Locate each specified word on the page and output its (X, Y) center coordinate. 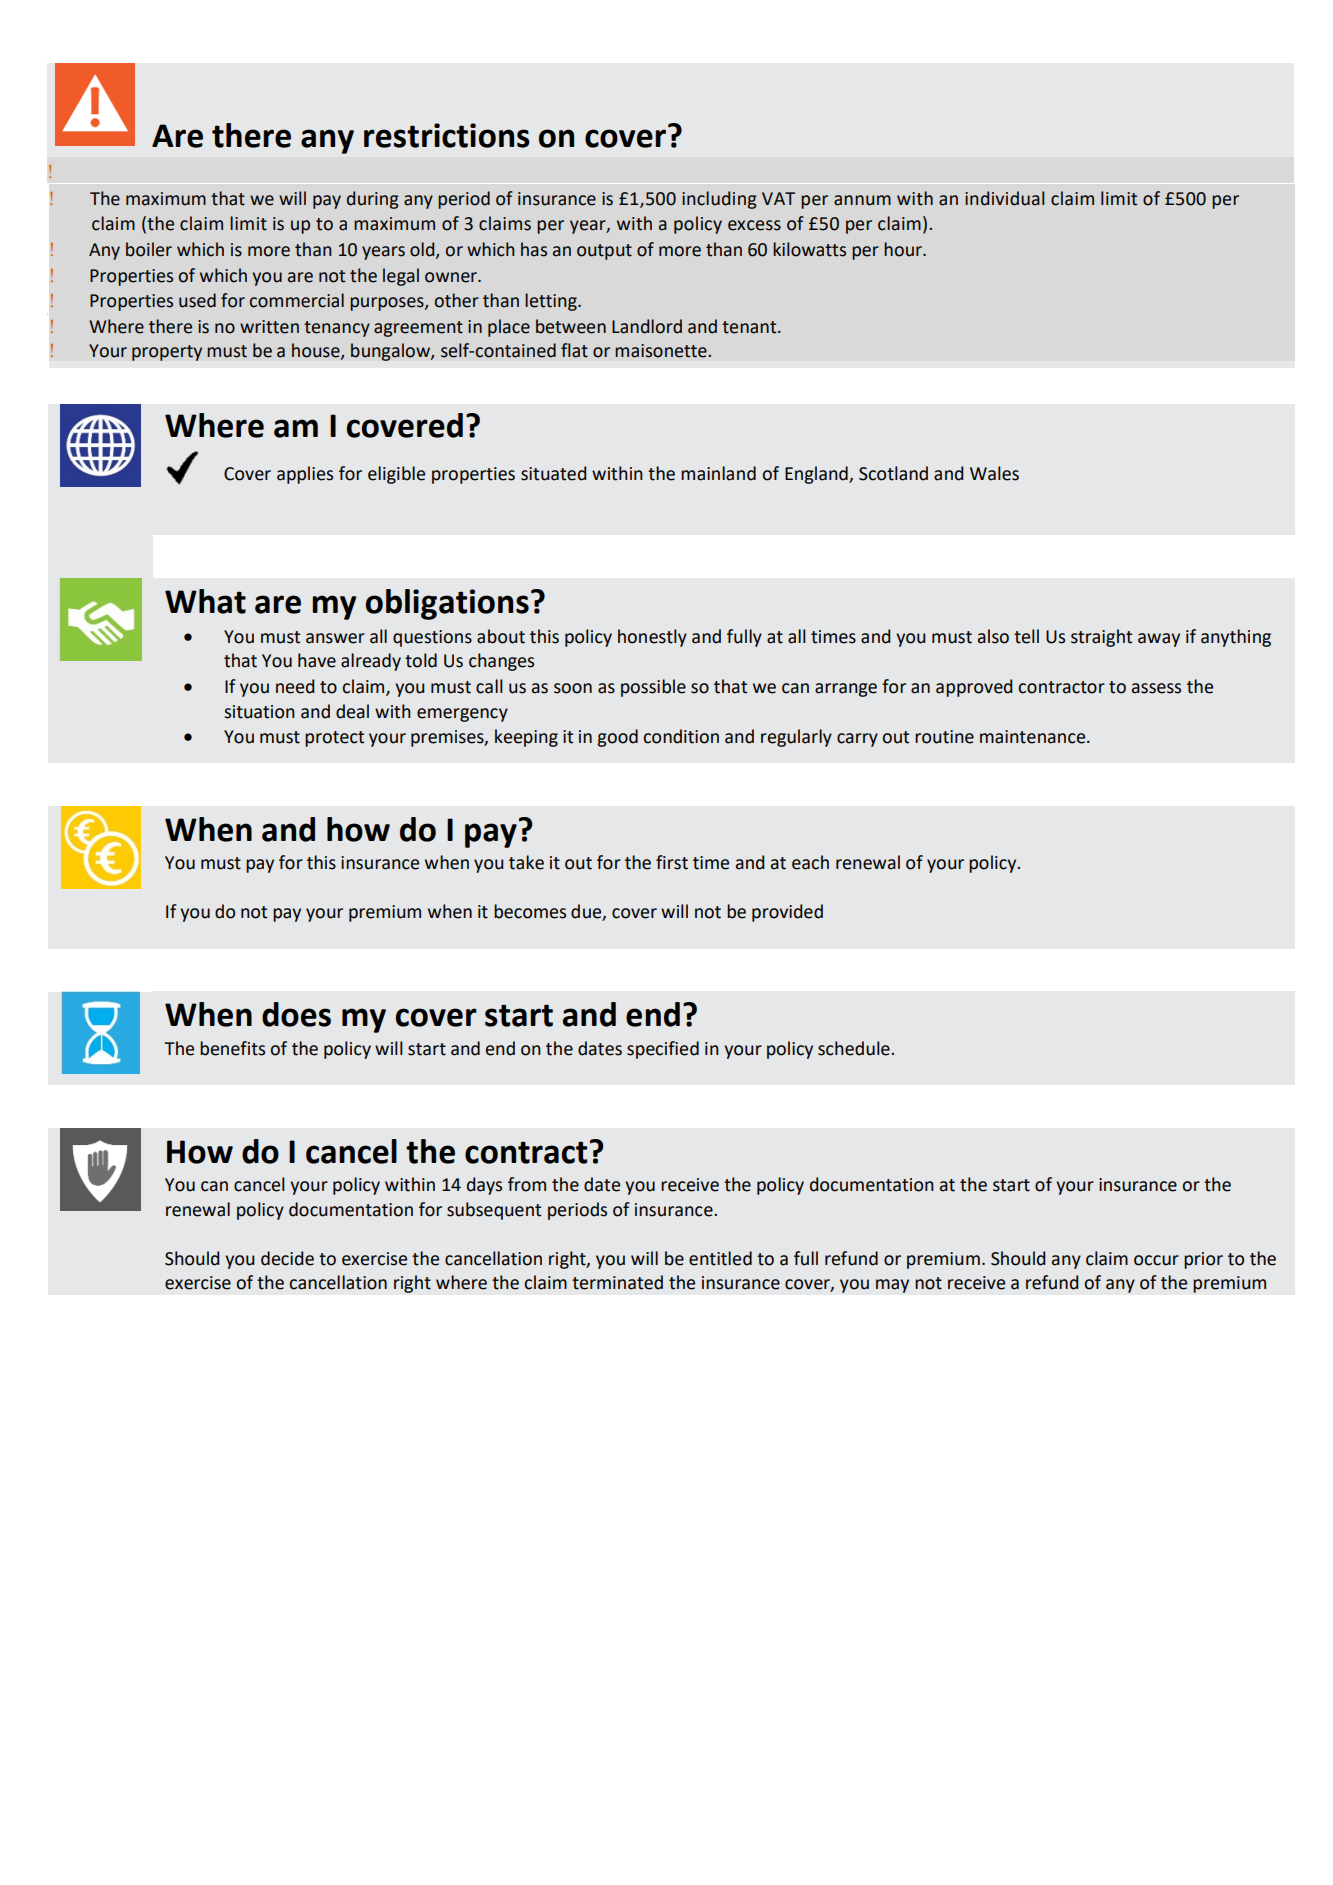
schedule (855, 1048)
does (296, 1014)
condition (681, 736)
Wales (994, 473)
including (719, 200)
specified (663, 1050)
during (373, 200)
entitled (720, 1258)
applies (305, 475)
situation (259, 712)
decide (287, 1258)
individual (1005, 198)
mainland (718, 473)
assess (1156, 688)
